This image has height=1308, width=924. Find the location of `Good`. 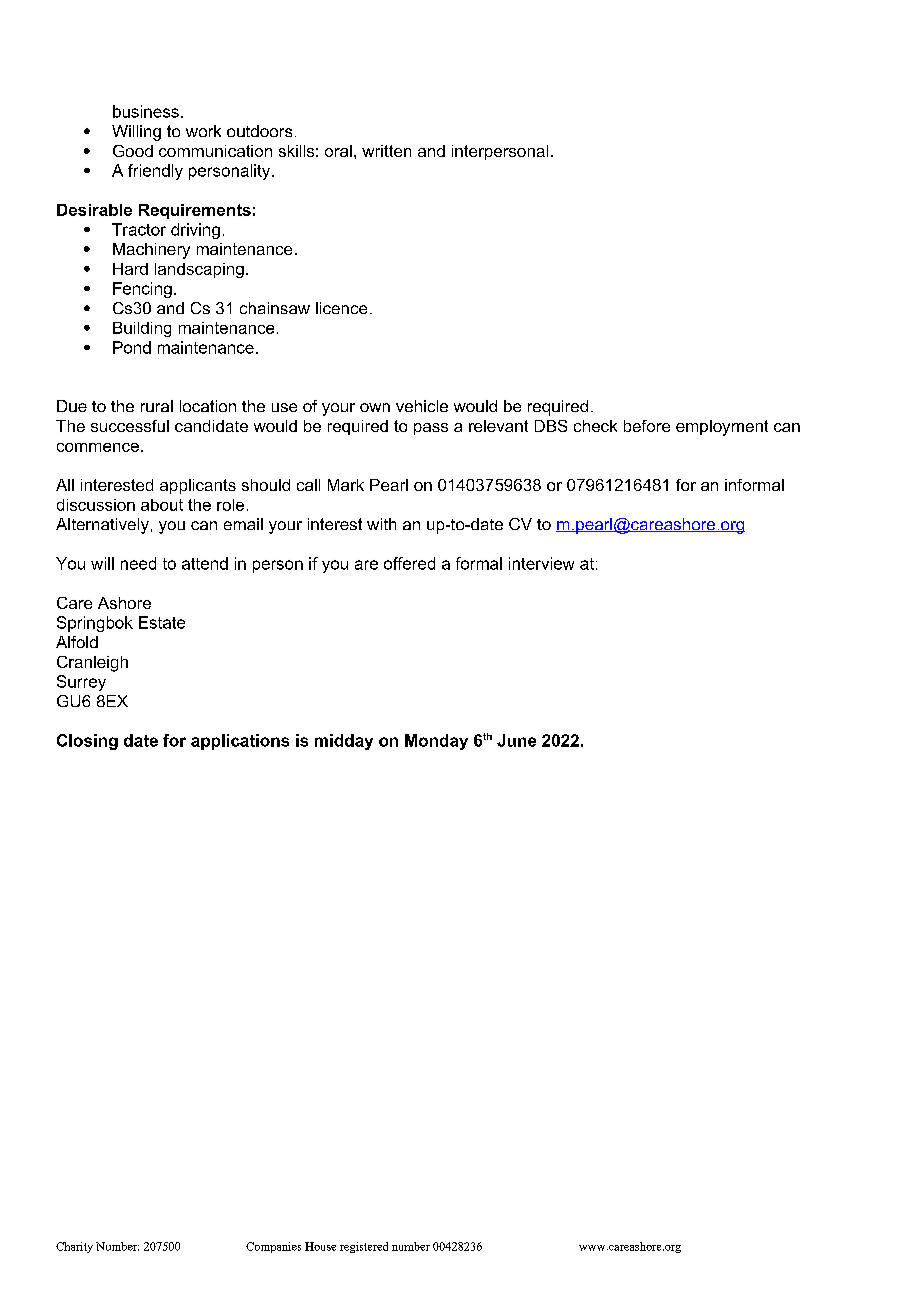

Good is located at coordinates (133, 151).
